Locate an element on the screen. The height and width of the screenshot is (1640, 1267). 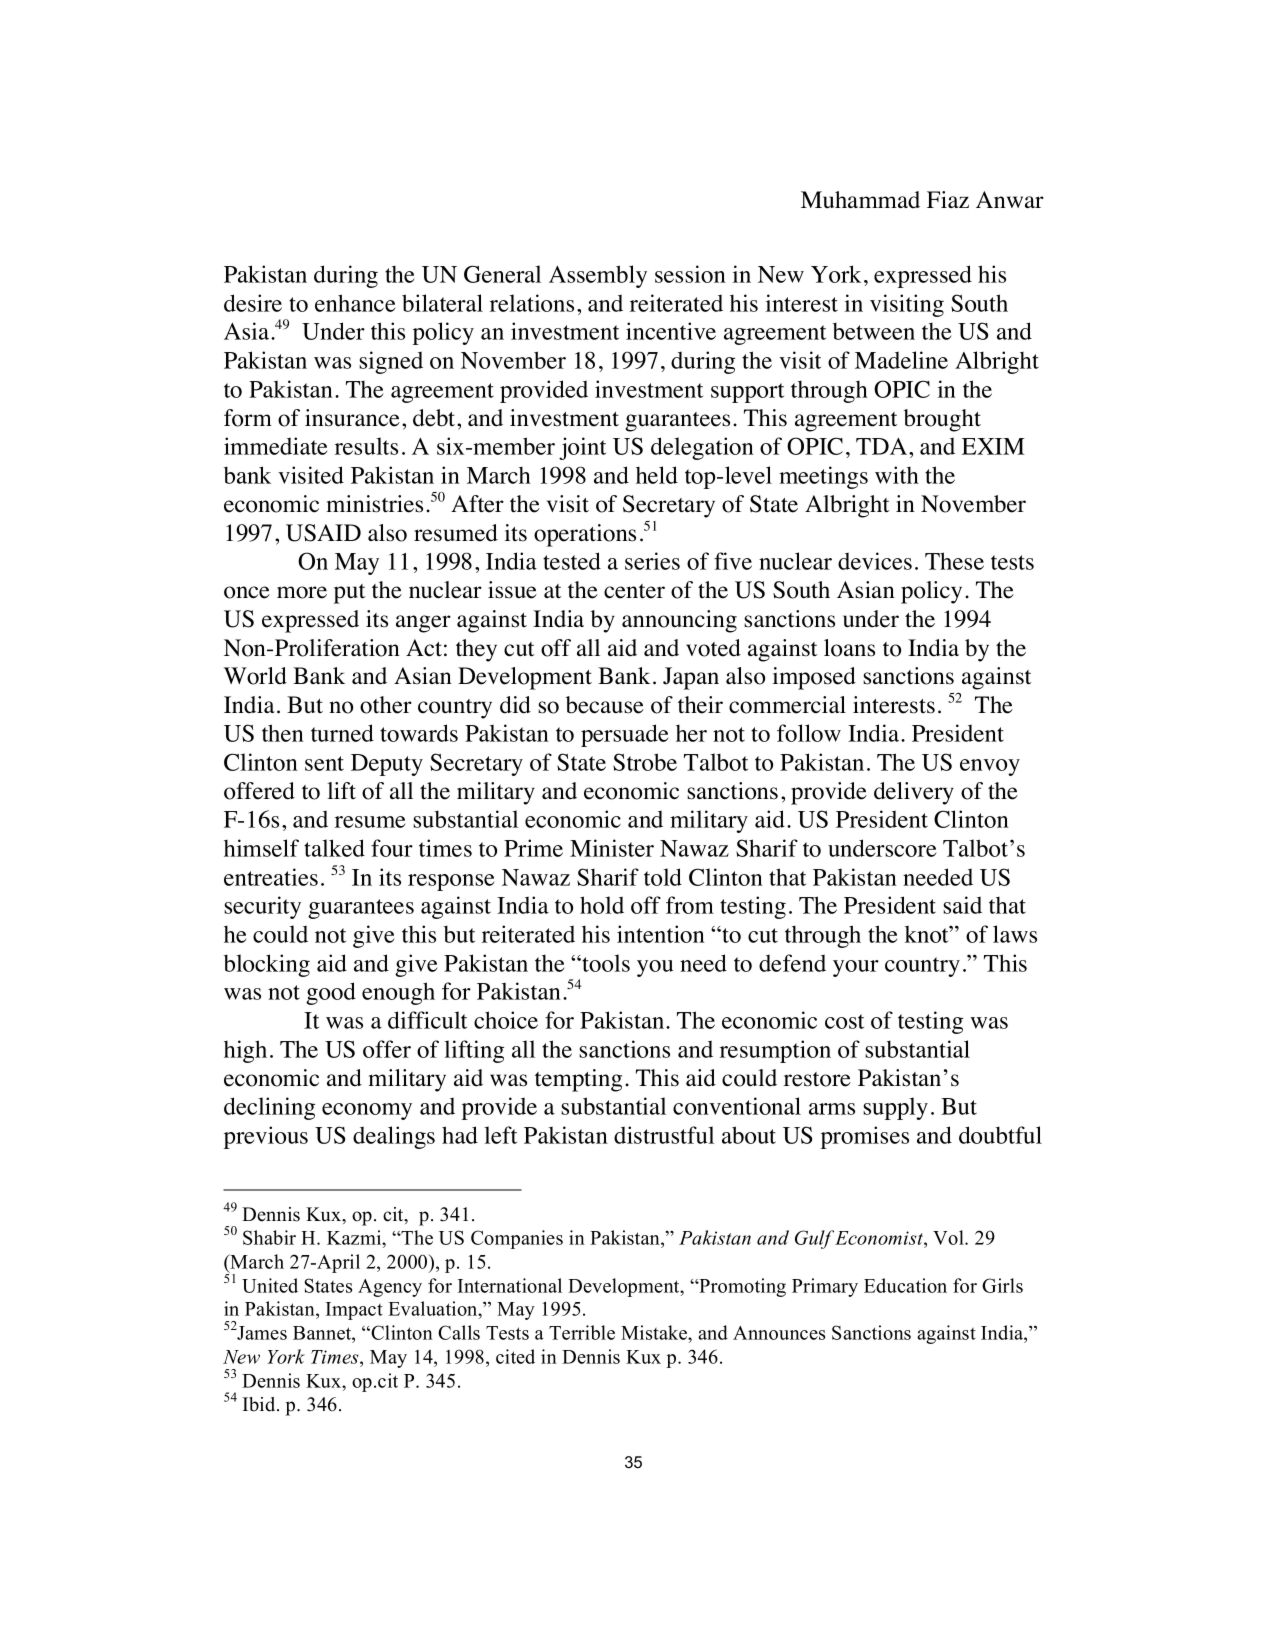
your is located at coordinates (856, 968).
